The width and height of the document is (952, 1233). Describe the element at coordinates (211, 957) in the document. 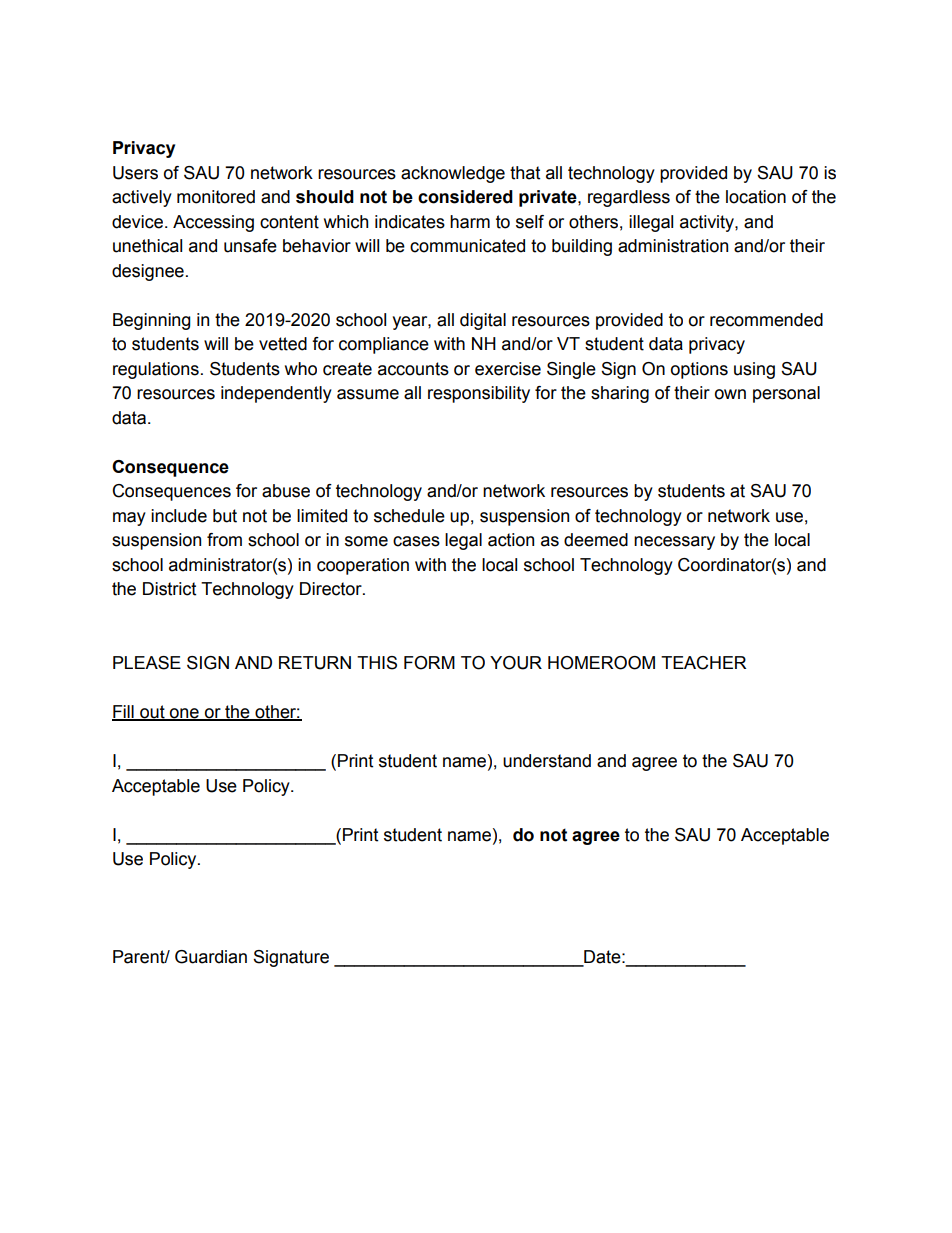

I see `Guardian` at that location.
